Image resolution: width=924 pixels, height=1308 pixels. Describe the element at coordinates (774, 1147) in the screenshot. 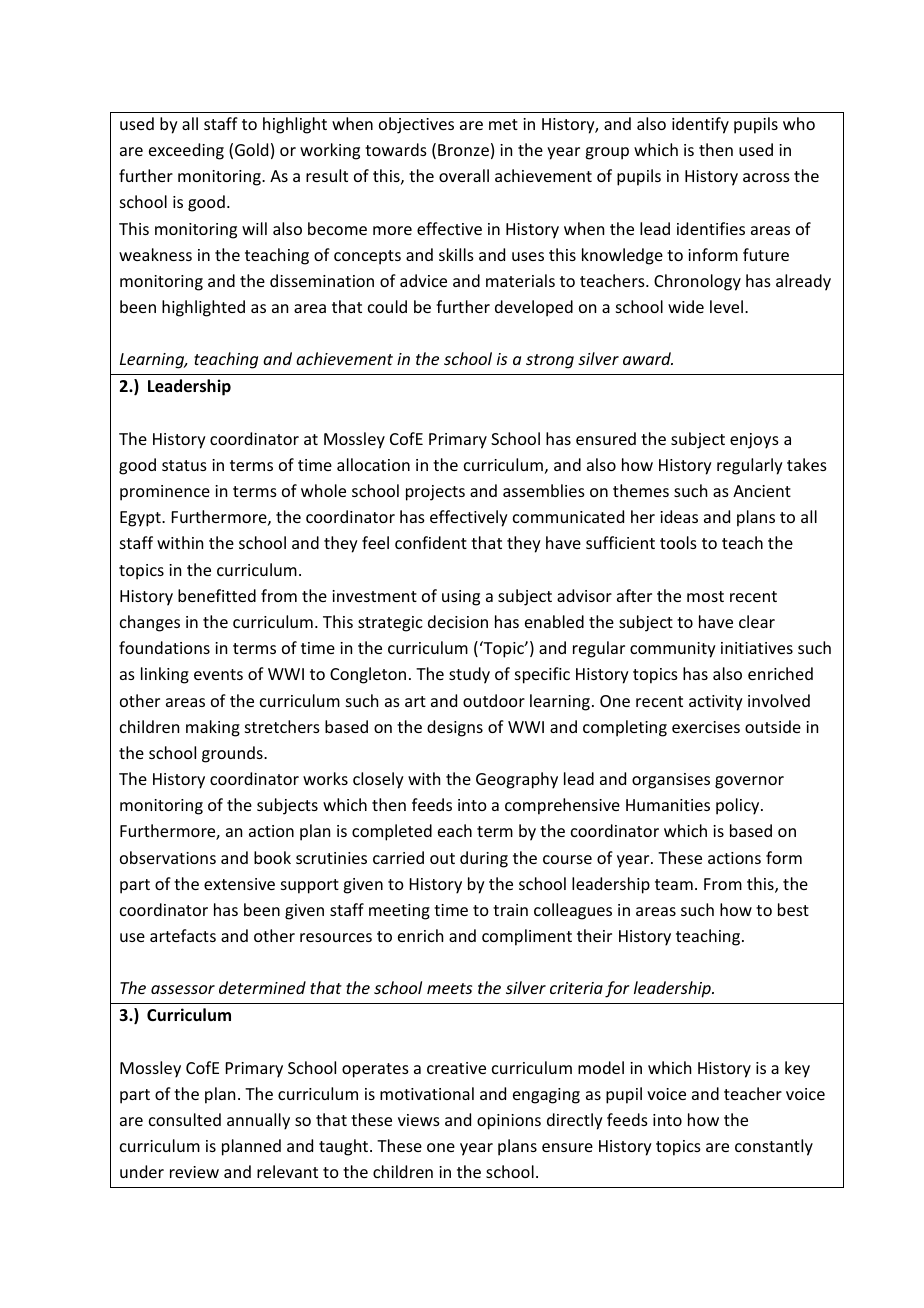

I see `constantly` at that location.
